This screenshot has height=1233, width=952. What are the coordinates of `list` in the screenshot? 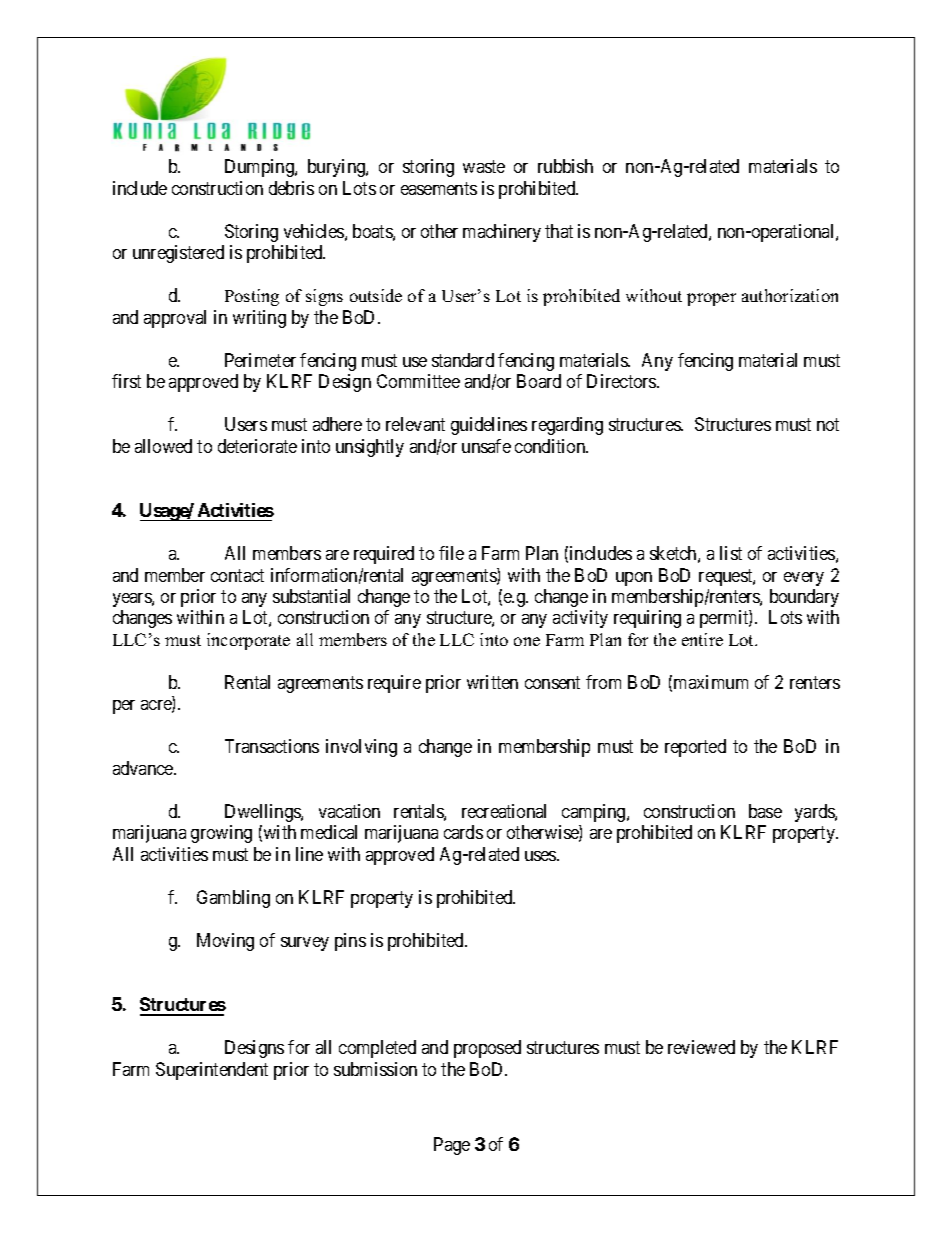 It's located at (731, 553).
